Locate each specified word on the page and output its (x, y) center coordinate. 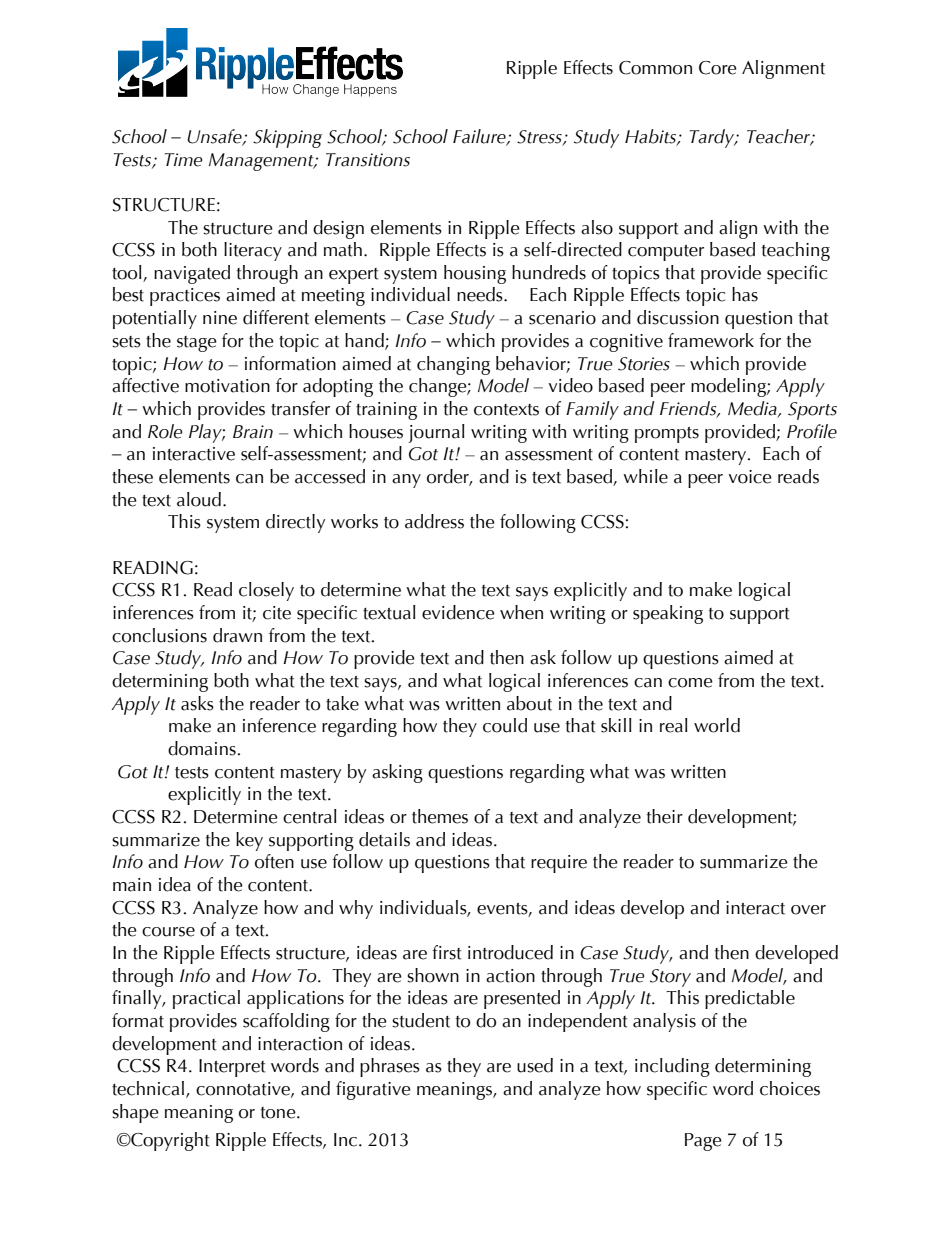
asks (197, 703)
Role (165, 431)
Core (718, 68)
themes (440, 816)
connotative (244, 1089)
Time (183, 160)
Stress (540, 137)
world (717, 725)
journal (436, 433)
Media (753, 409)
